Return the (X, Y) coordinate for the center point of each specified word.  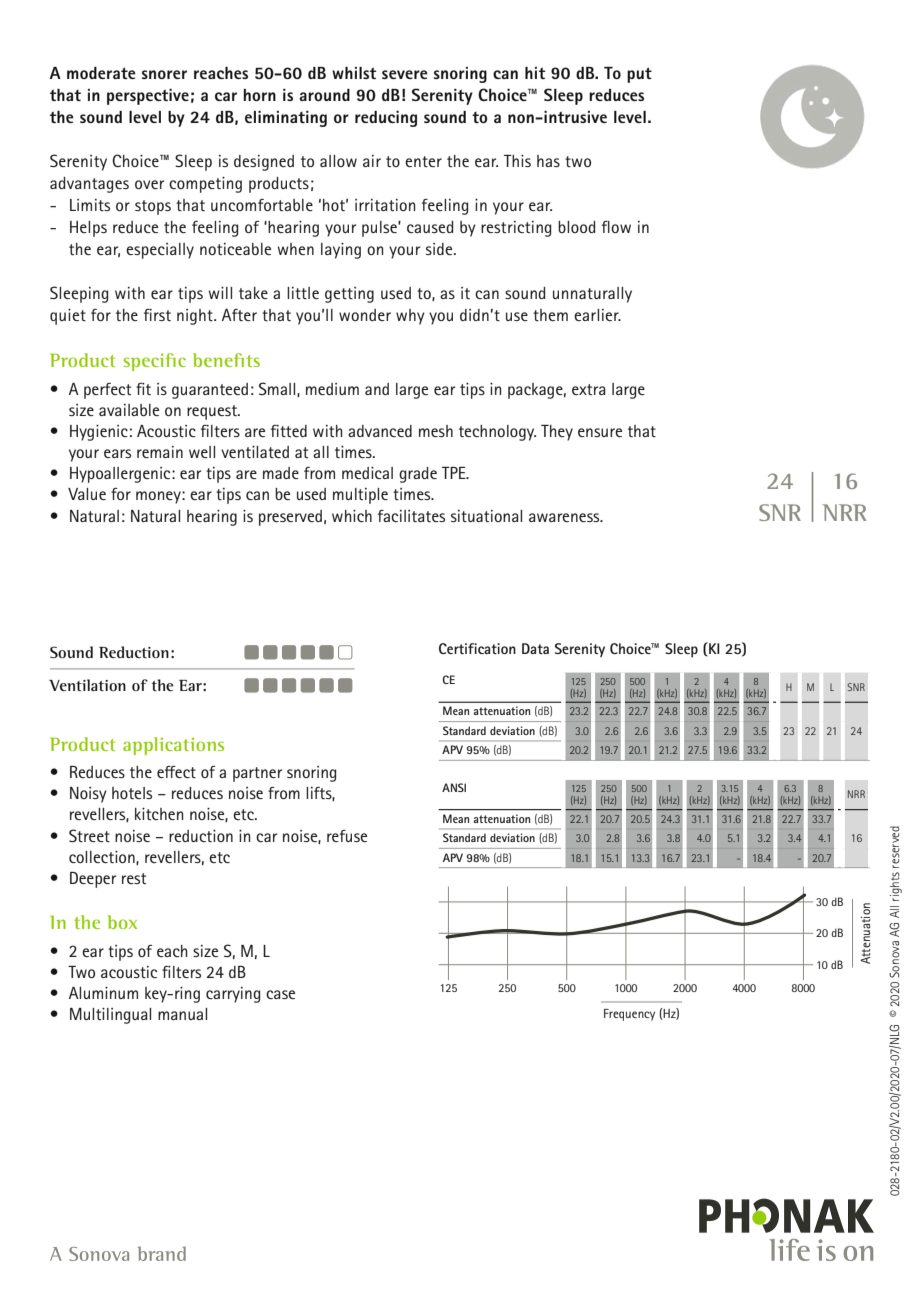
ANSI (454, 787)
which (352, 516)
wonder (365, 315)
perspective (148, 97)
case (280, 994)
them (550, 315)
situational (486, 516)
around (324, 95)
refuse (347, 836)
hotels (132, 793)
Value (87, 494)
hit (535, 73)
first (157, 315)
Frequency (629, 1015)
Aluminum (103, 993)
